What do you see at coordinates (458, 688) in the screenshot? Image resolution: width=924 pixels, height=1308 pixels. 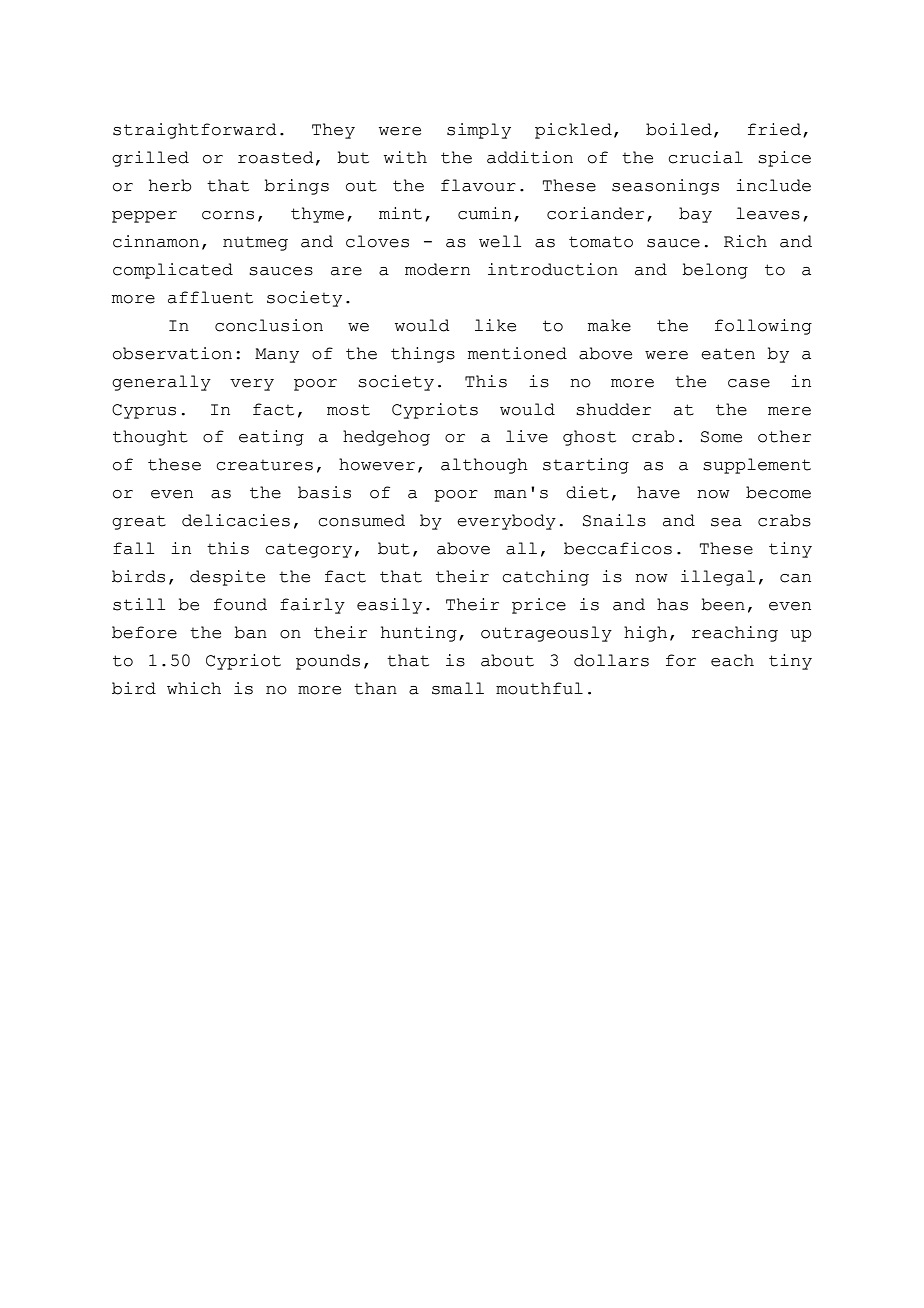 I see `small` at bounding box center [458, 688].
